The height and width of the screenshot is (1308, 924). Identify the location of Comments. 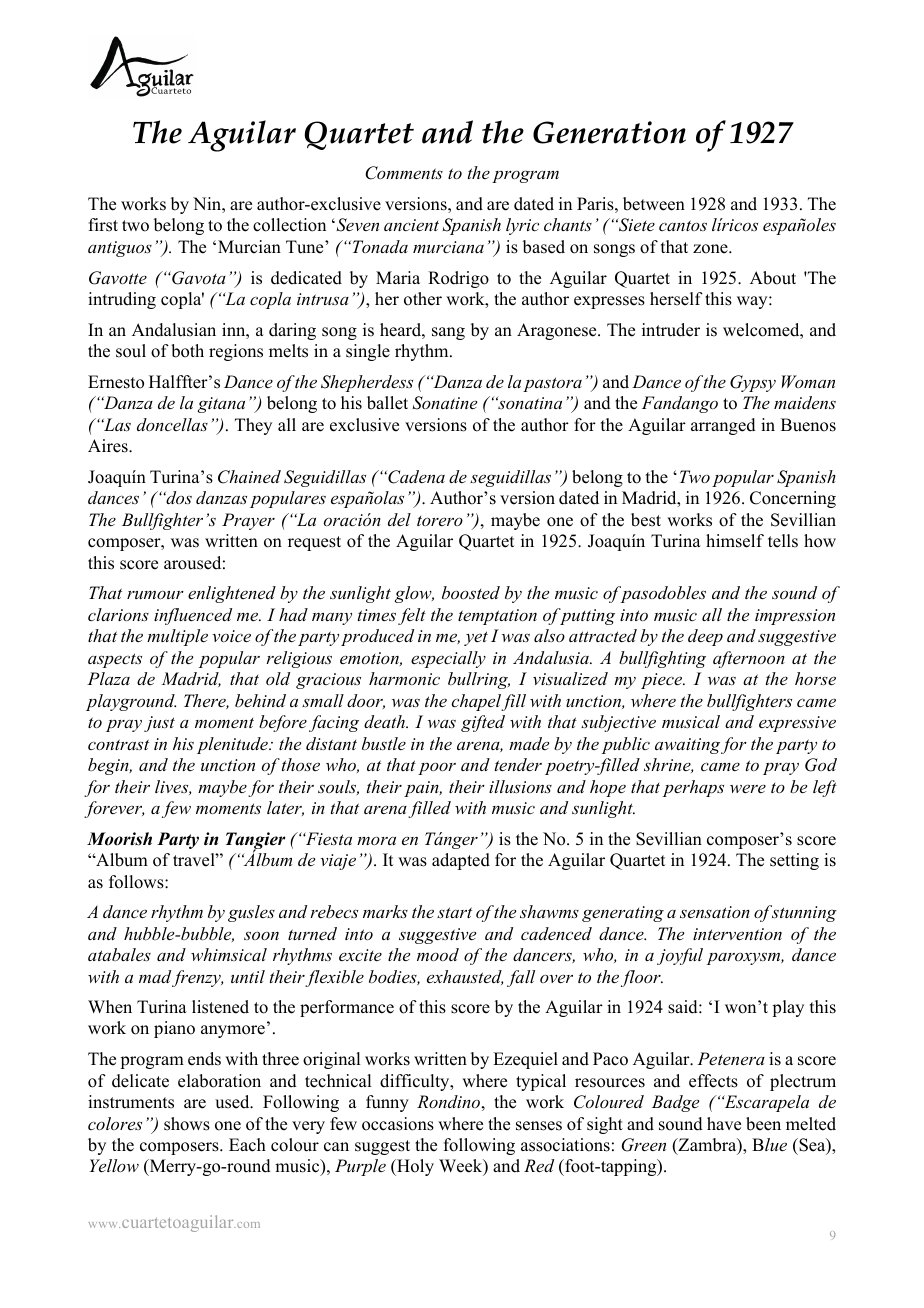
(404, 173).
